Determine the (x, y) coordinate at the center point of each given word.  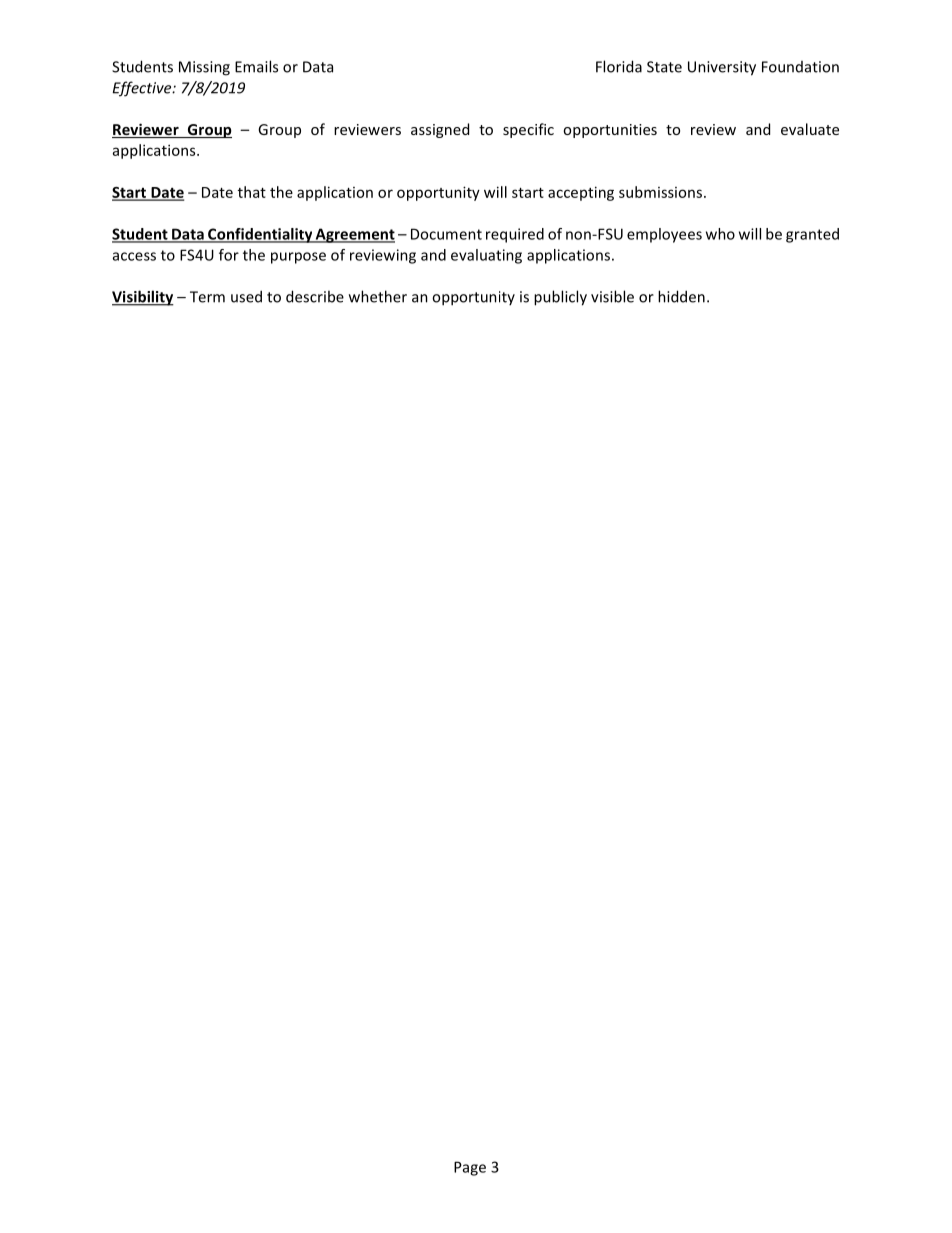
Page (470, 1168)
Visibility (143, 298)
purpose (298, 258)
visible (612, 296)
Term (207, 297)
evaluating (486, 256)
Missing (204, 68)
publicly (560, 298)
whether (378, 296)
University (722, 68)
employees (664, 235)
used (246, 296)
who (720, 234)
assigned (440, 130)
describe (315, 296)
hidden (681, 296)
